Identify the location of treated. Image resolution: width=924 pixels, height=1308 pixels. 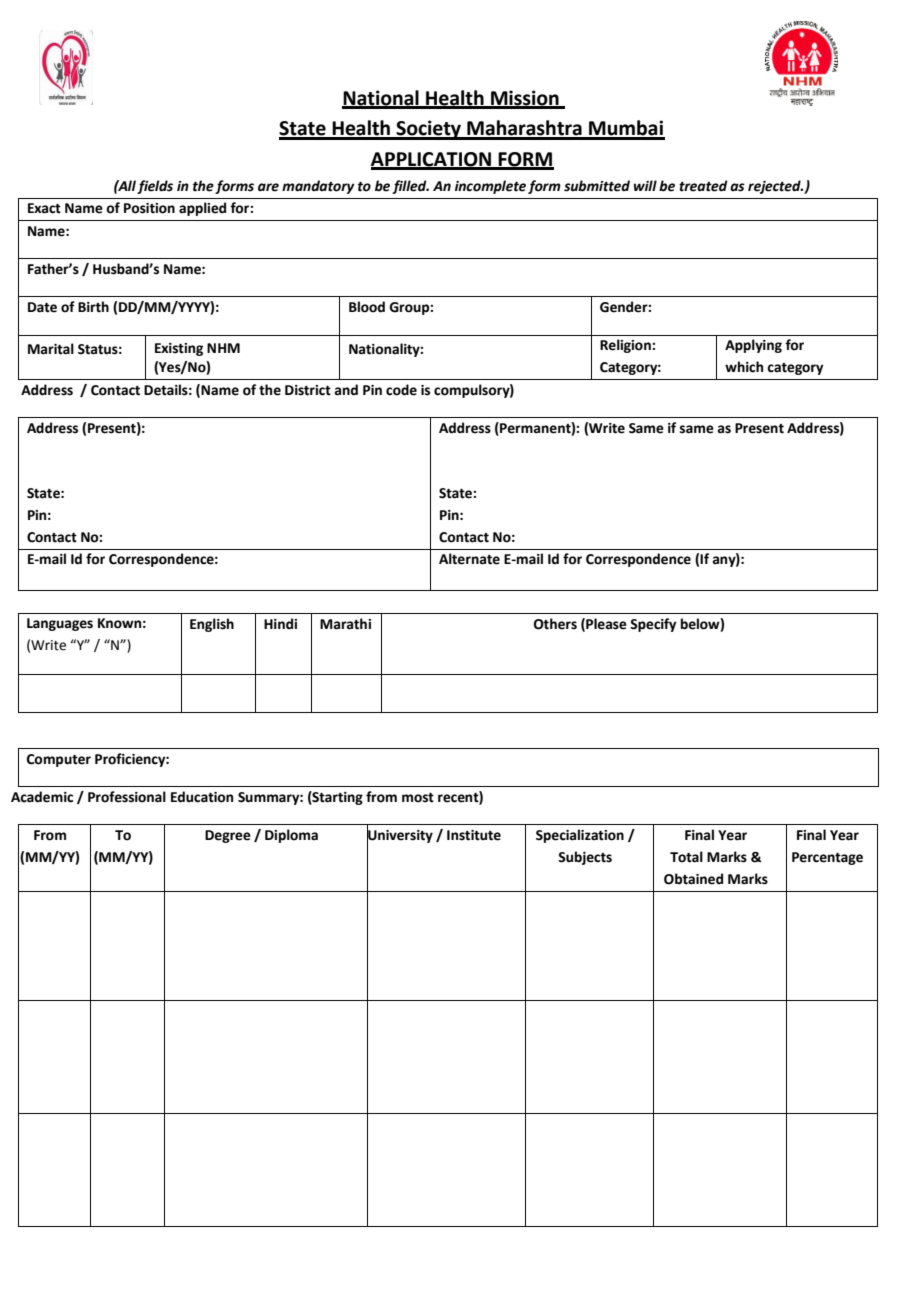
(703, 186).
